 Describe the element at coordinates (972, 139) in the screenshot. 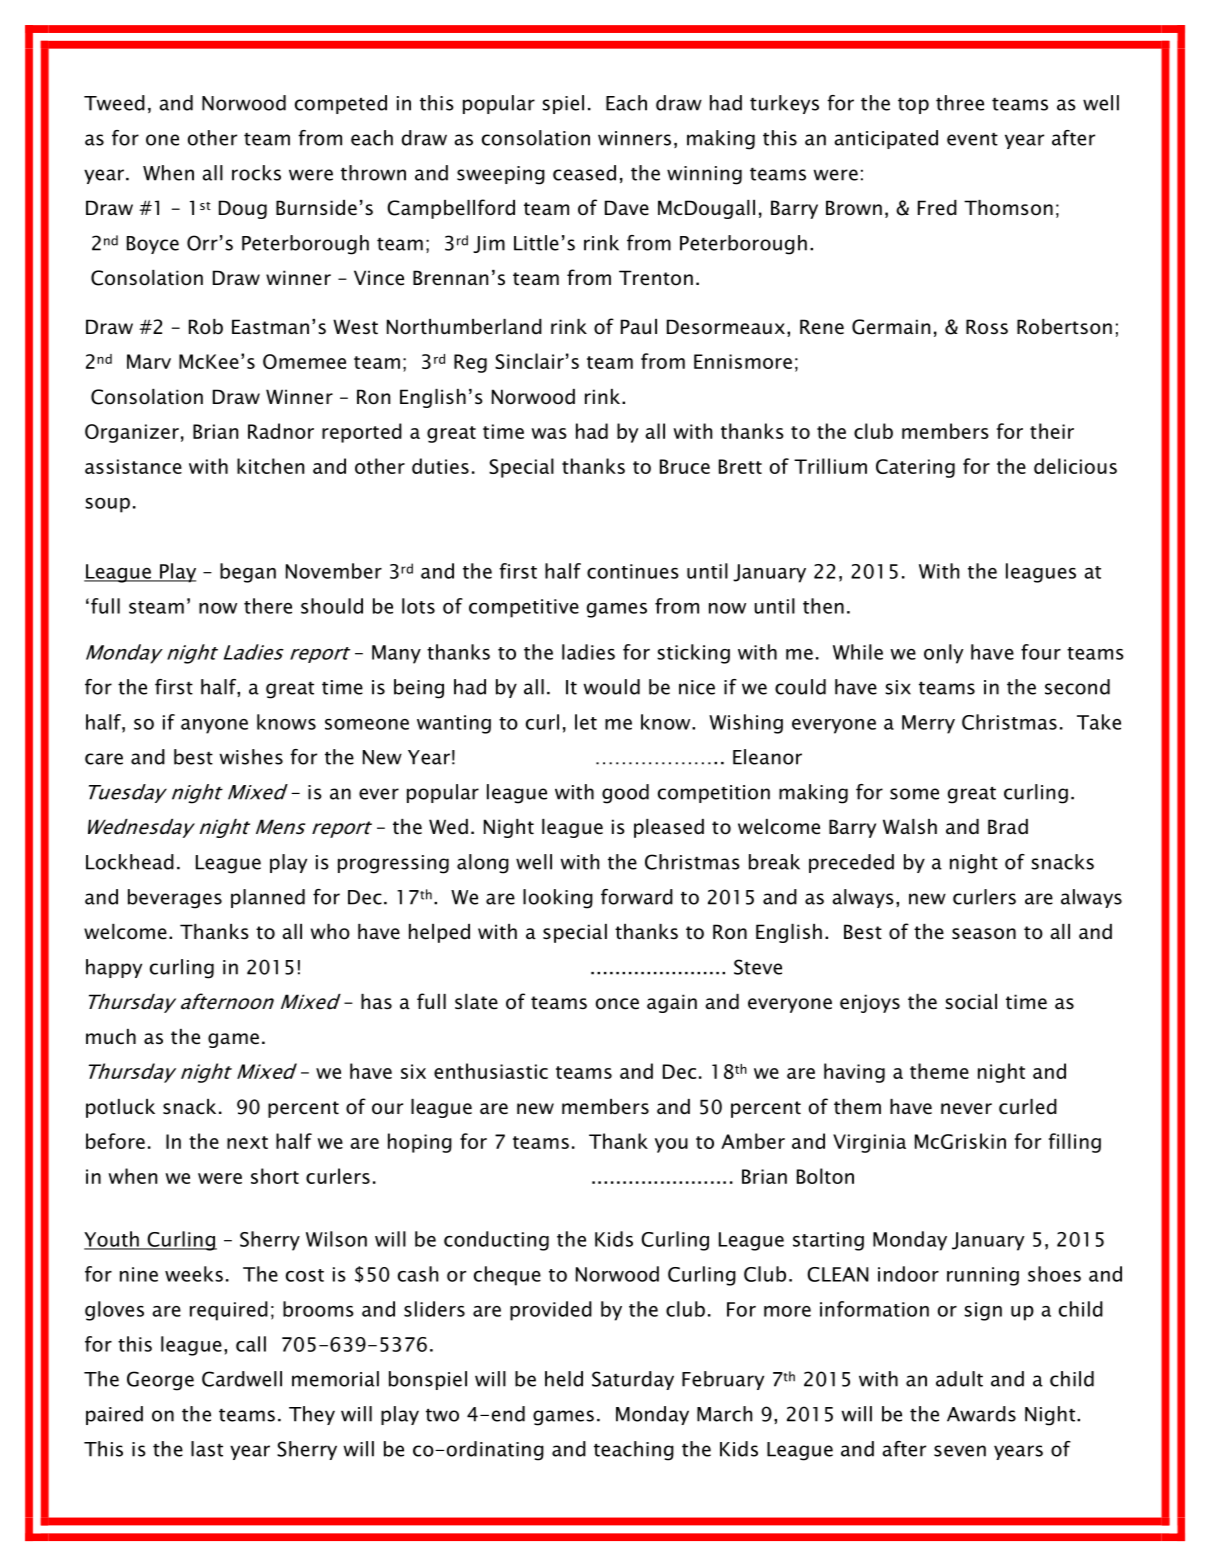

I see `event` at that location.
